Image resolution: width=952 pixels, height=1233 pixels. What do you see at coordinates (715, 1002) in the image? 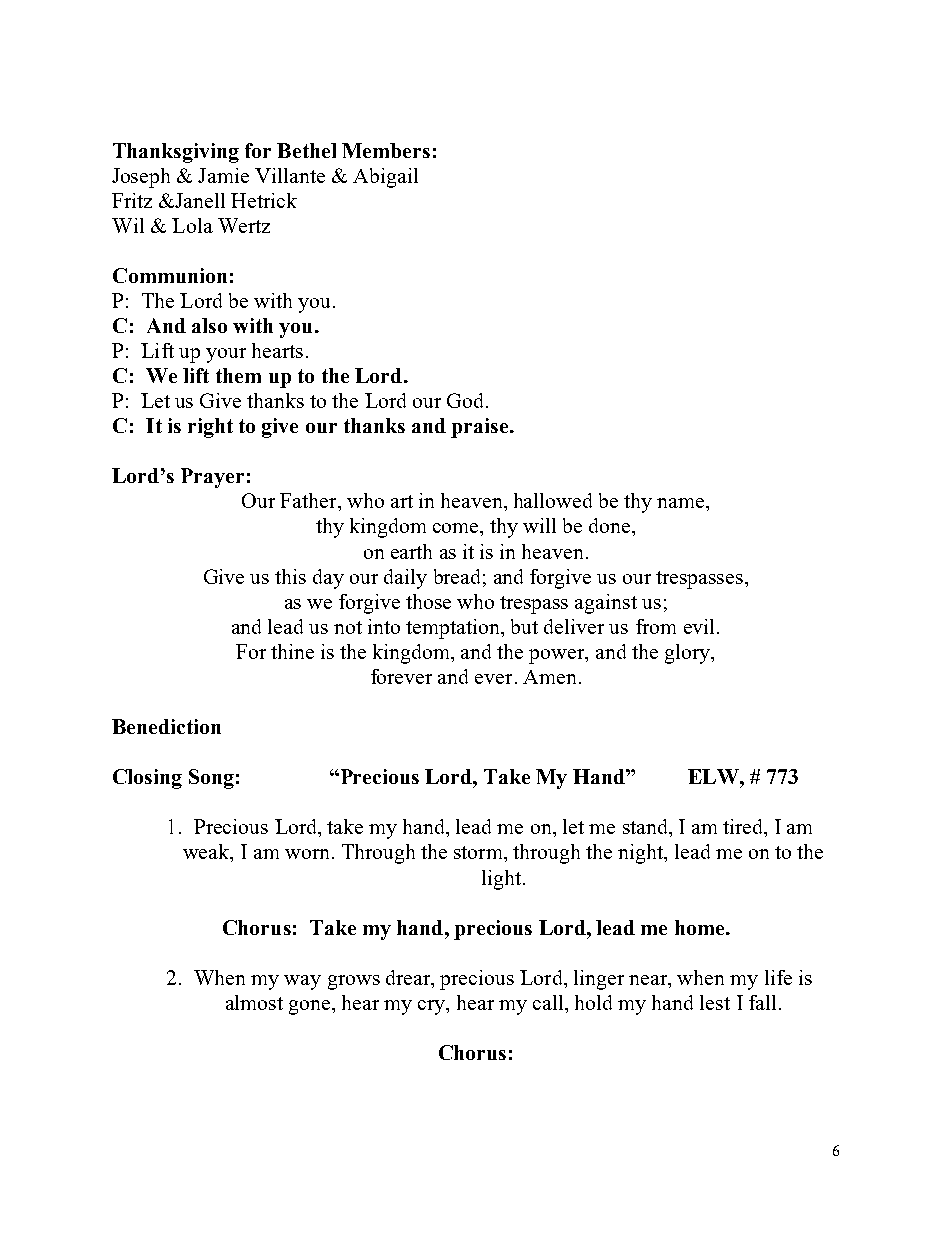
I see `lest` at bounding box center [715, 1002].
